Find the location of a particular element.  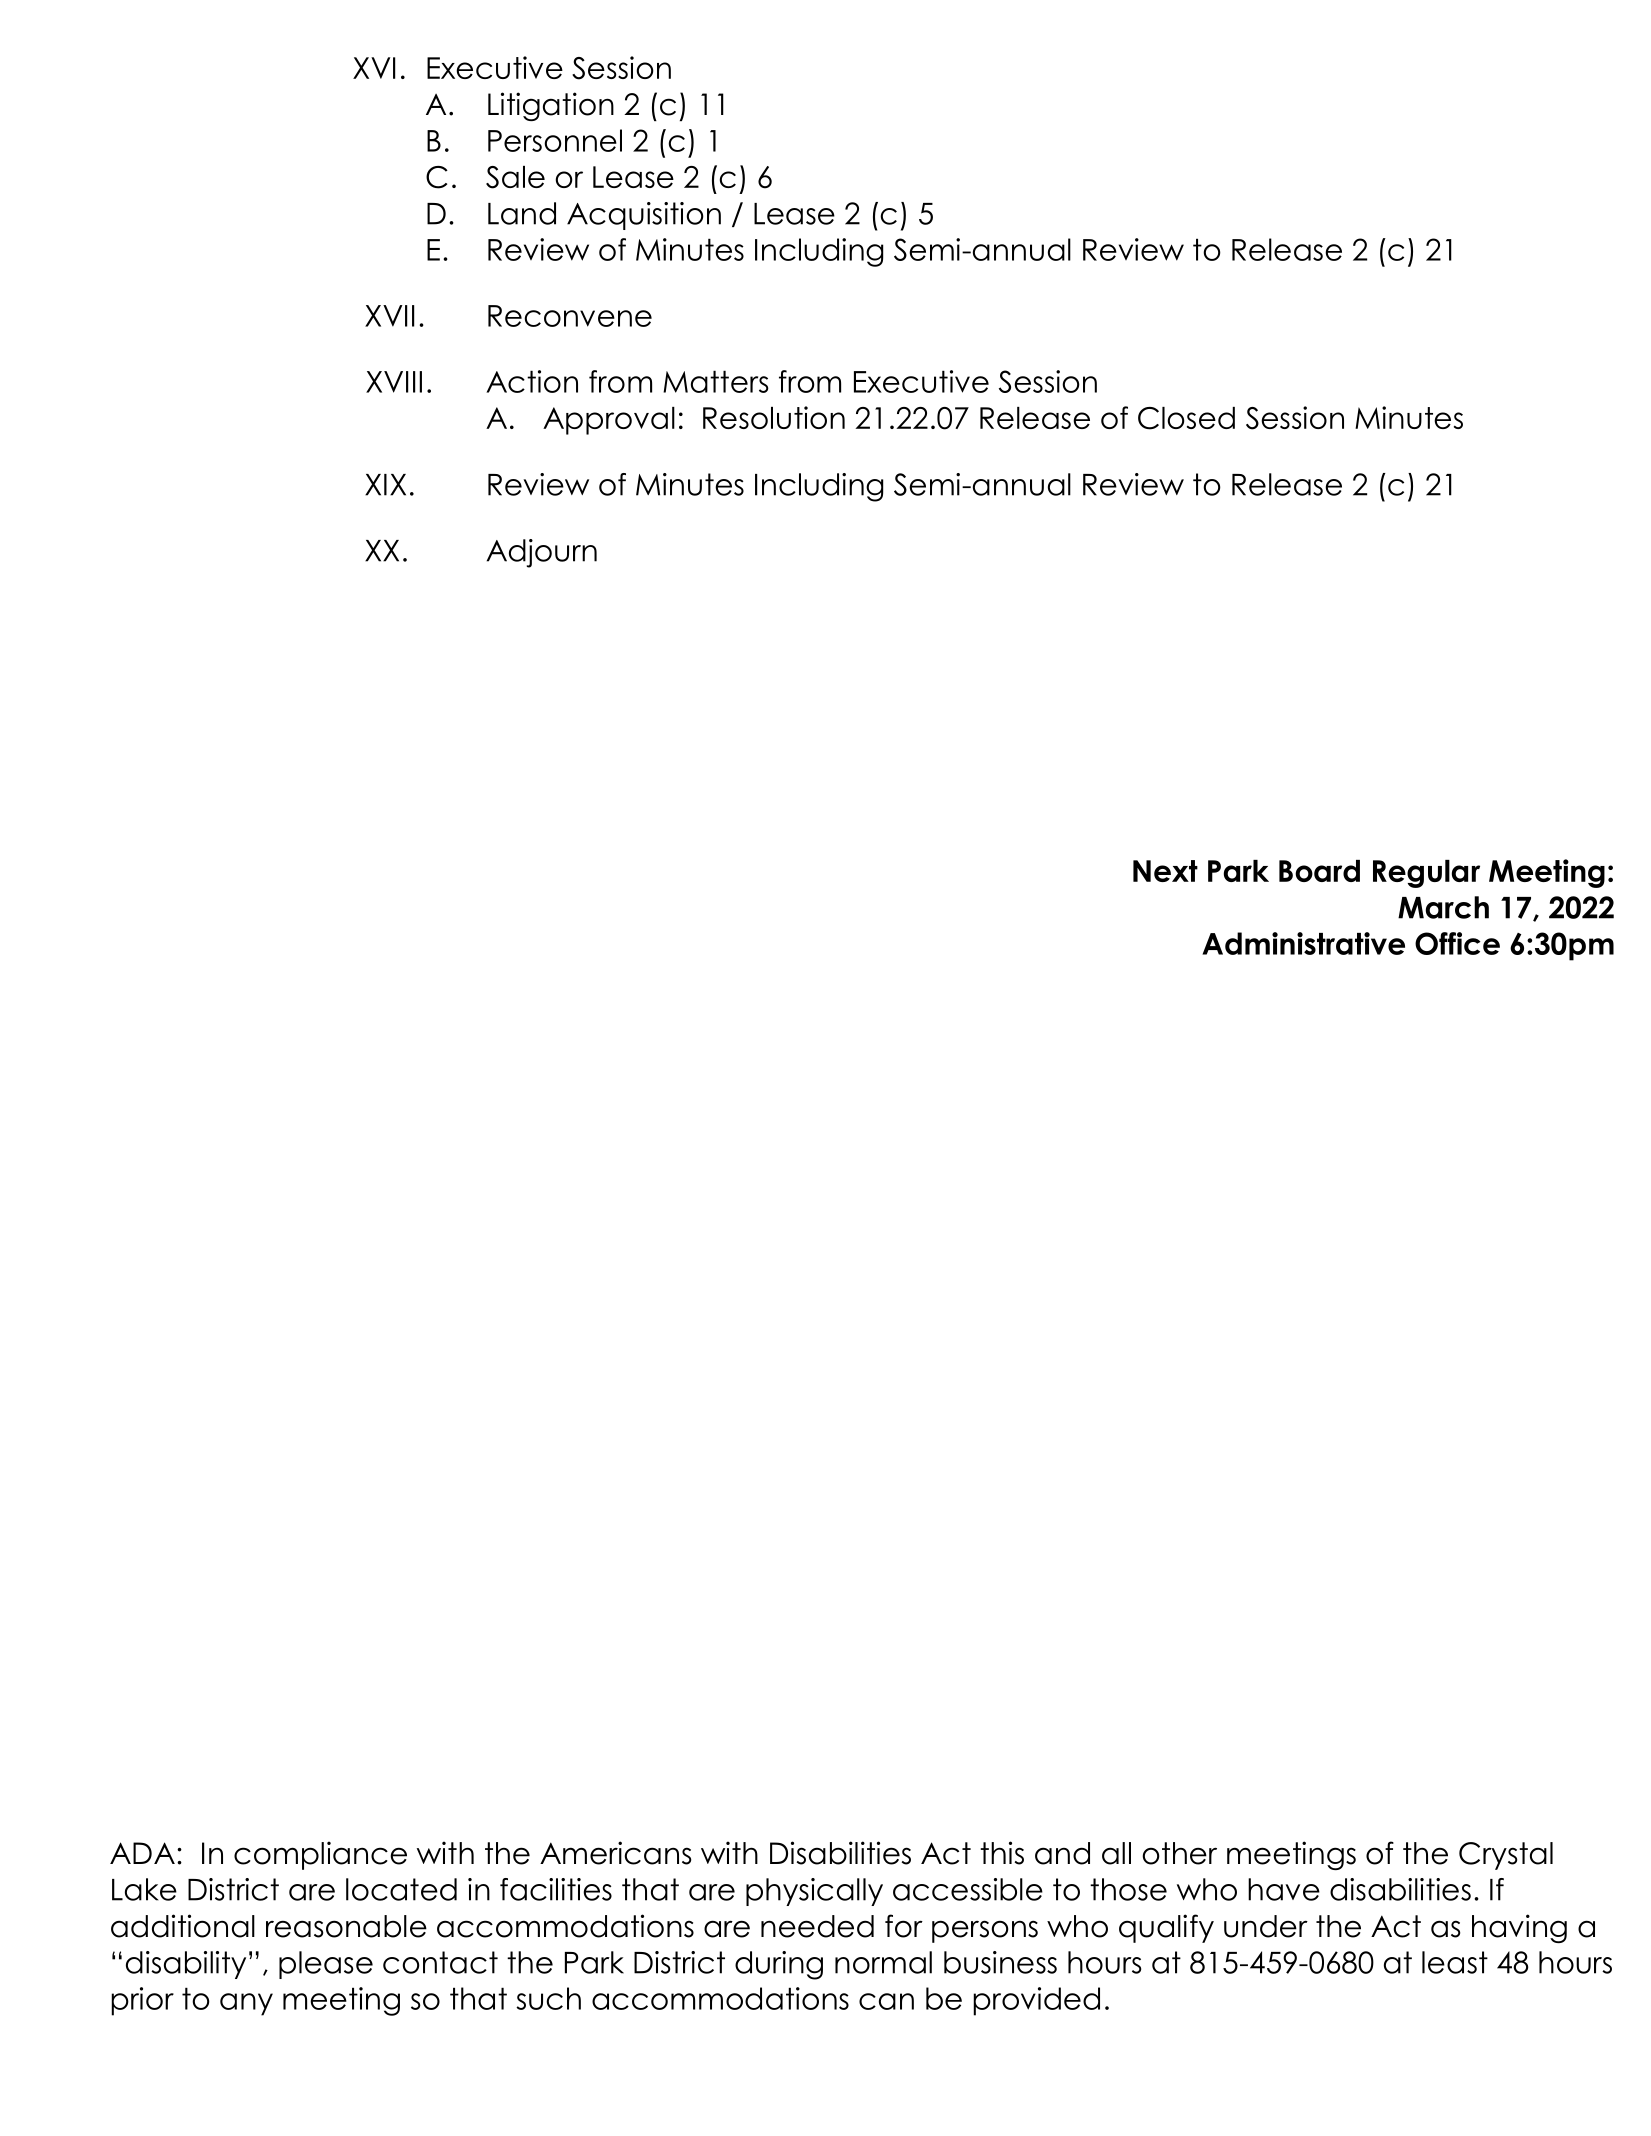

Closed is located at coordinates (1186, 418).
